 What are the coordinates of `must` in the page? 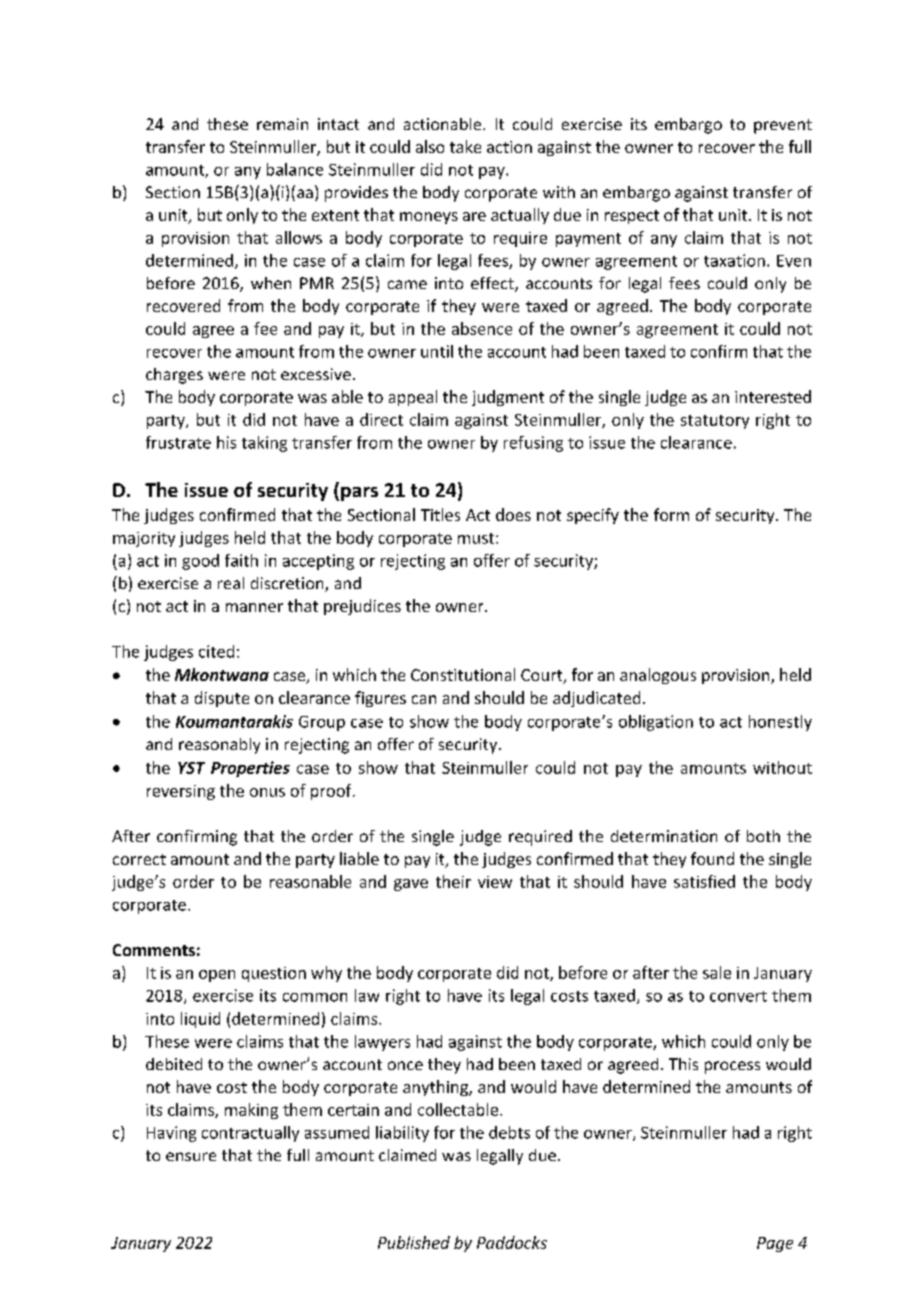 It's located at (477, 538).
